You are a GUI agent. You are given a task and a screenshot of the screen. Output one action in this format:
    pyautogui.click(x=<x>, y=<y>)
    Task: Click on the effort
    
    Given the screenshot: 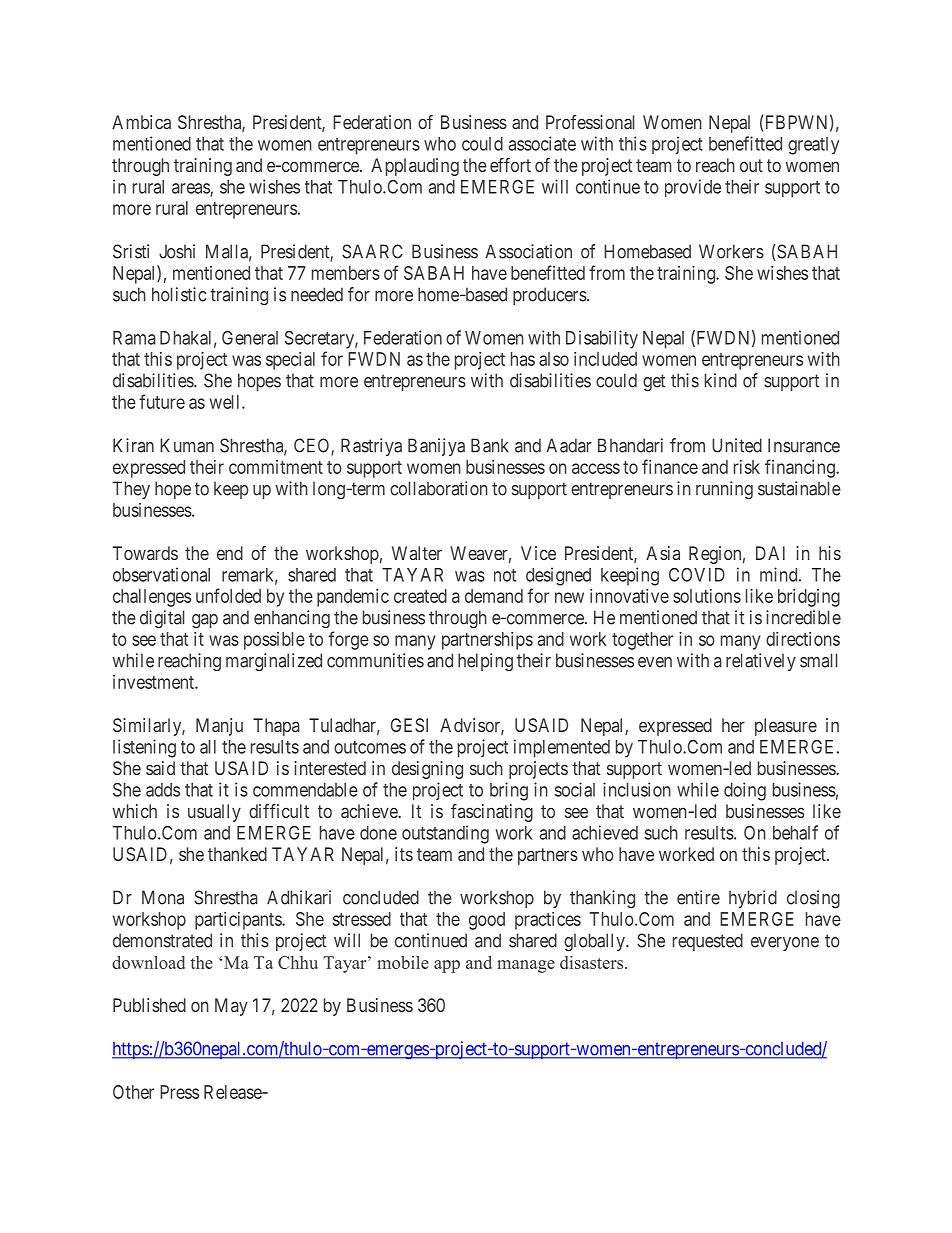 What is the action you would take?
    pyautogui.click(x=510, y=165)
